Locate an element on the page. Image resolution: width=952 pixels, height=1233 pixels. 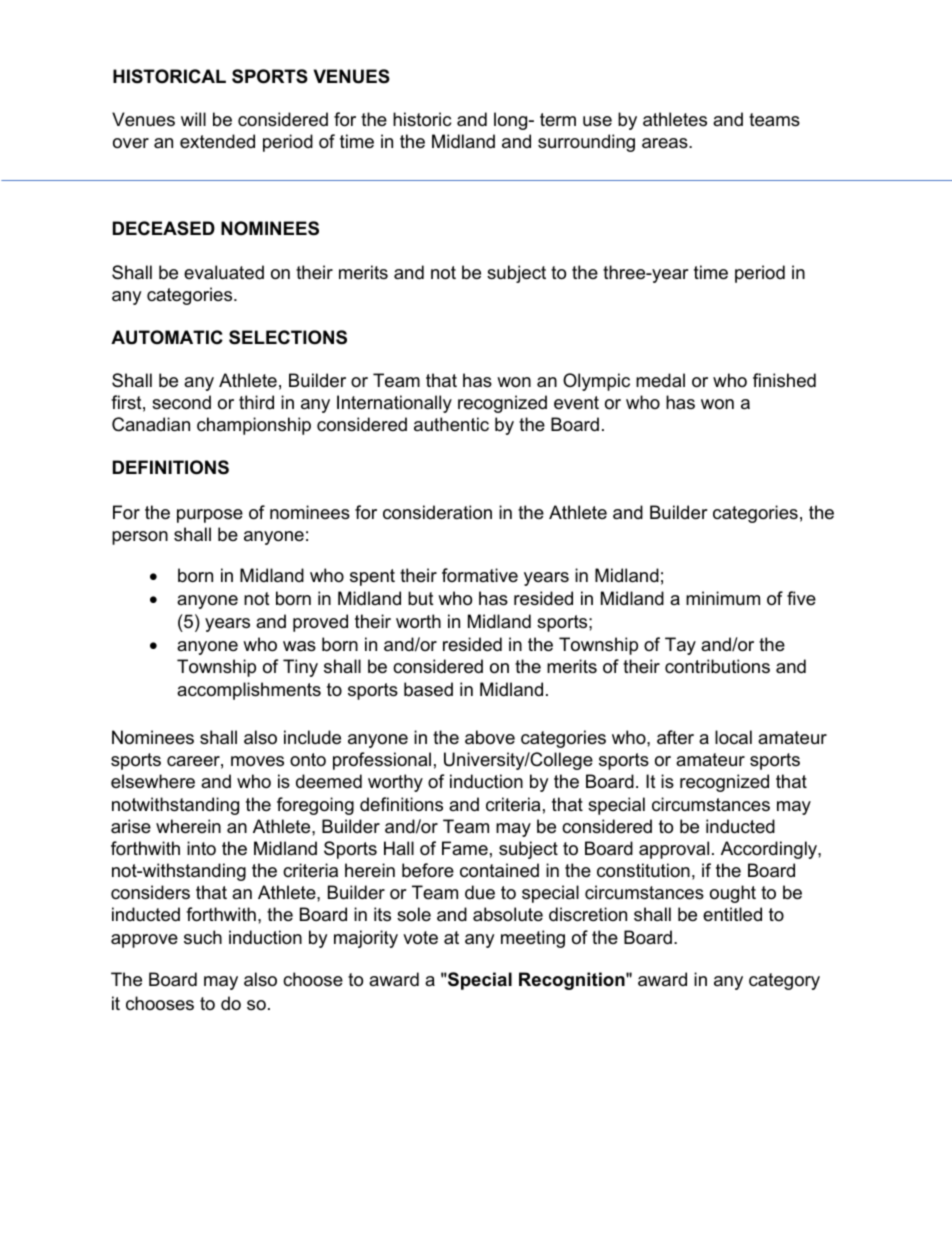
purpose is located at coordinates (210, 516).
